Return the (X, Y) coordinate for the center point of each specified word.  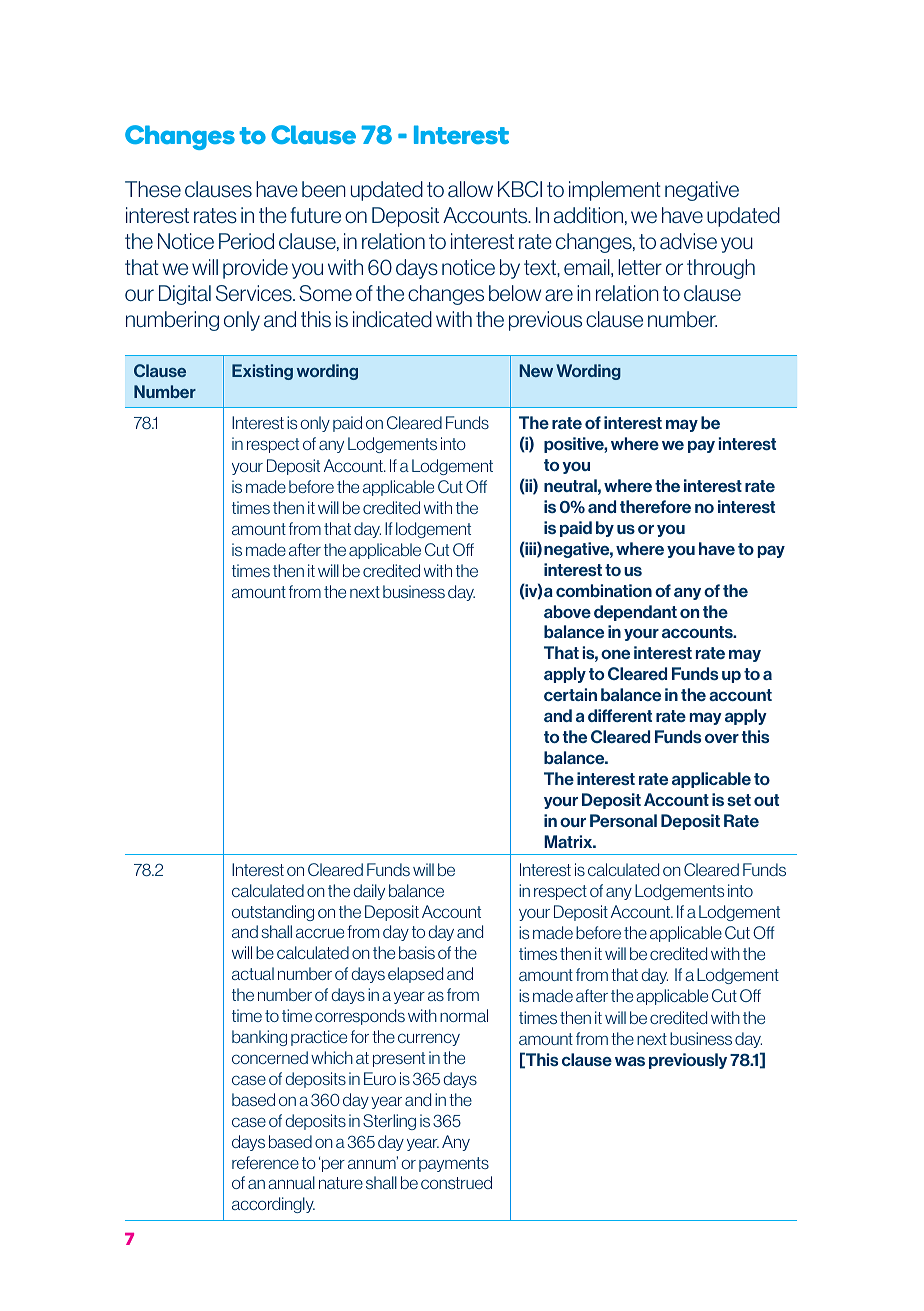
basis (417, 952)
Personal (623, 820)
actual (253, 973)
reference (265, 1162)
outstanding (273, 913)
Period (246, 241)
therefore (655, 506)
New (536, 370)
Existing (262, 372)
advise (688, 241)
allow (470, 189)
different (620, 715)
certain (570, 694)
